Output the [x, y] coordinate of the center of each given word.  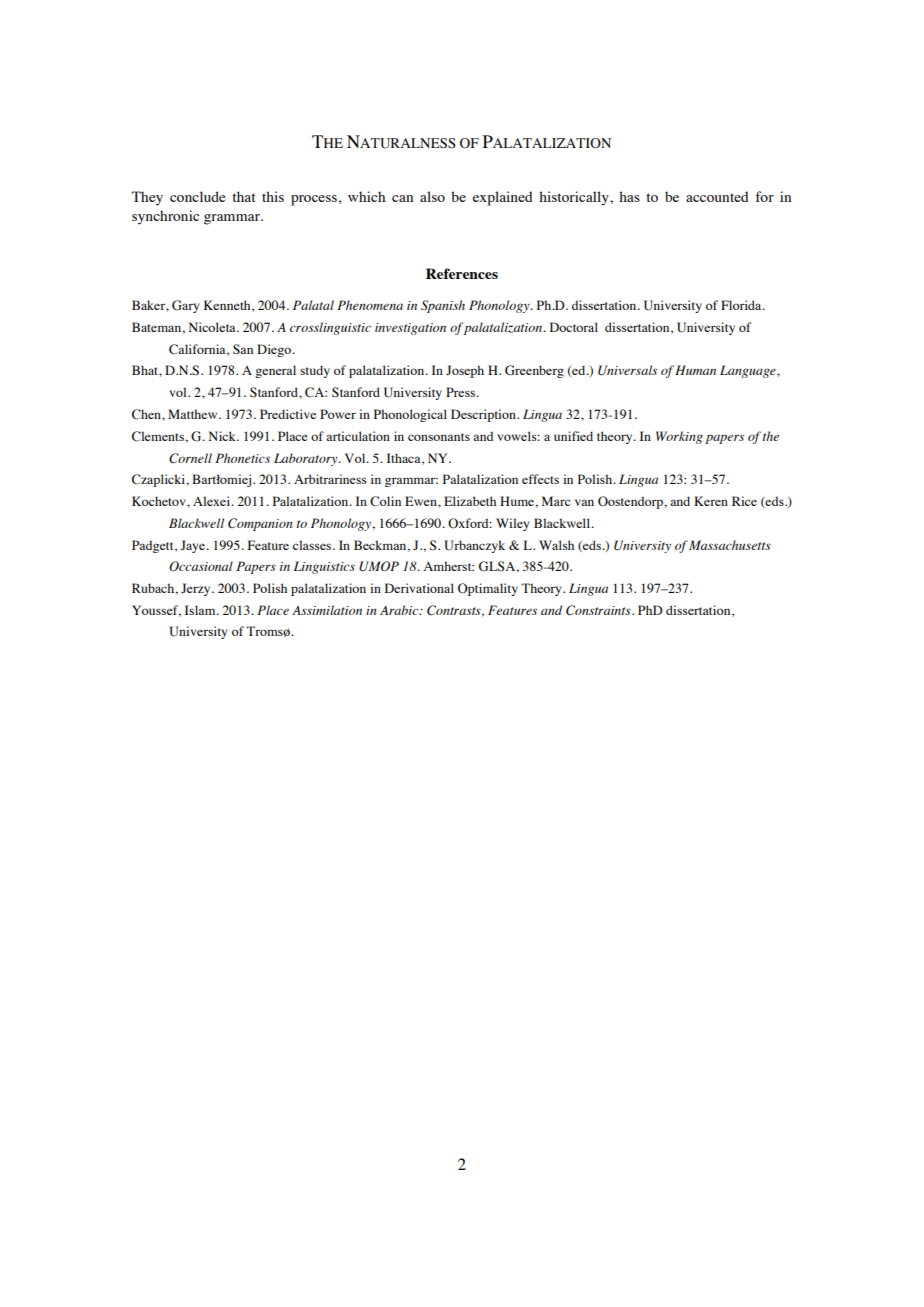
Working [679, 437]
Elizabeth [470, 501]
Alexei [213, 501]
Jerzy [197, 589]
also [432, 196]
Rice [744, 501]
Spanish [443, 306]
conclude [197, 196]
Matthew [194, 414]
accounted [717, 196]
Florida [742, 305]
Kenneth [228, 306]
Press [461, 392]
